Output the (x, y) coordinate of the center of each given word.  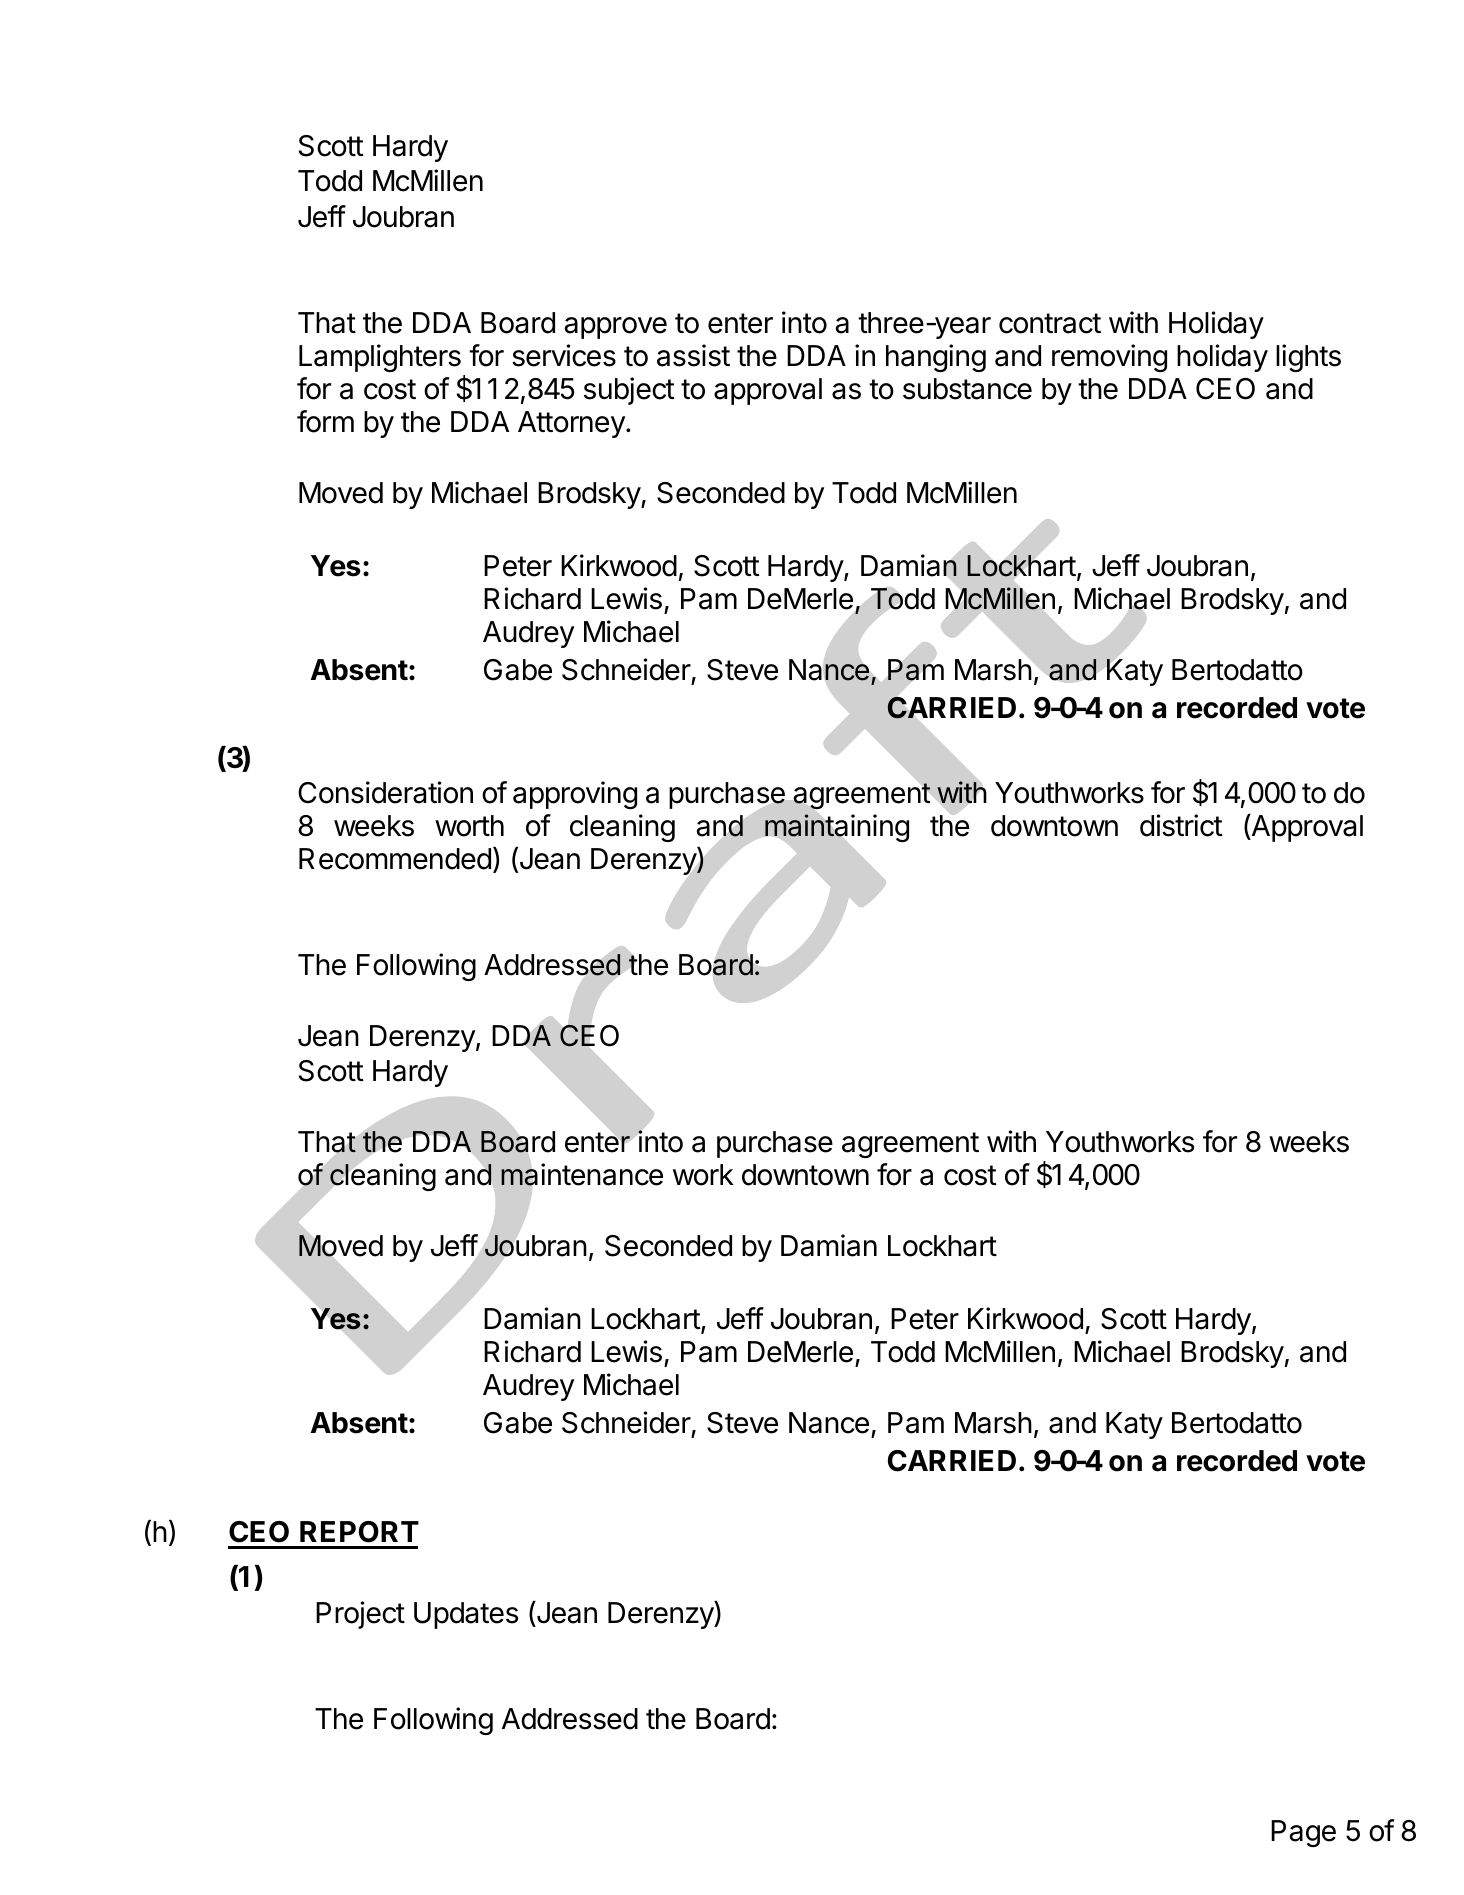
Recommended (395, 859)
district (1181, 825)
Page (1303, 1833)
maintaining (837, 828)
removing (1109, 358)
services (564, 355)
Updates (466, 1615)
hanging (936, 358)
